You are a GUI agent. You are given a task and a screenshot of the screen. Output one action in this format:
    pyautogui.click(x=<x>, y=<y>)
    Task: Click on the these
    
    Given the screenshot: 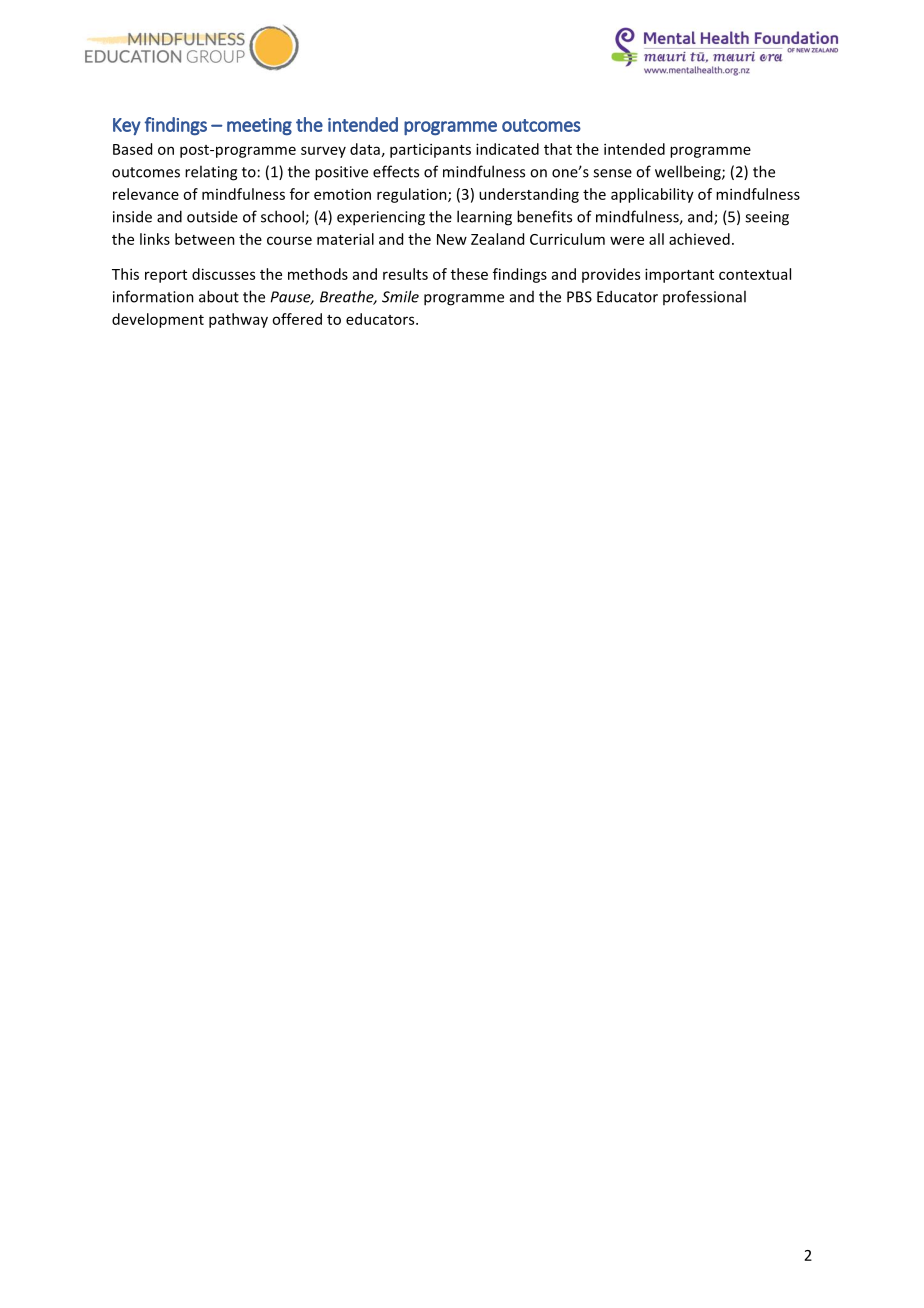 What is the action you would take?
    pyautogui.click(x=469, y=274)
